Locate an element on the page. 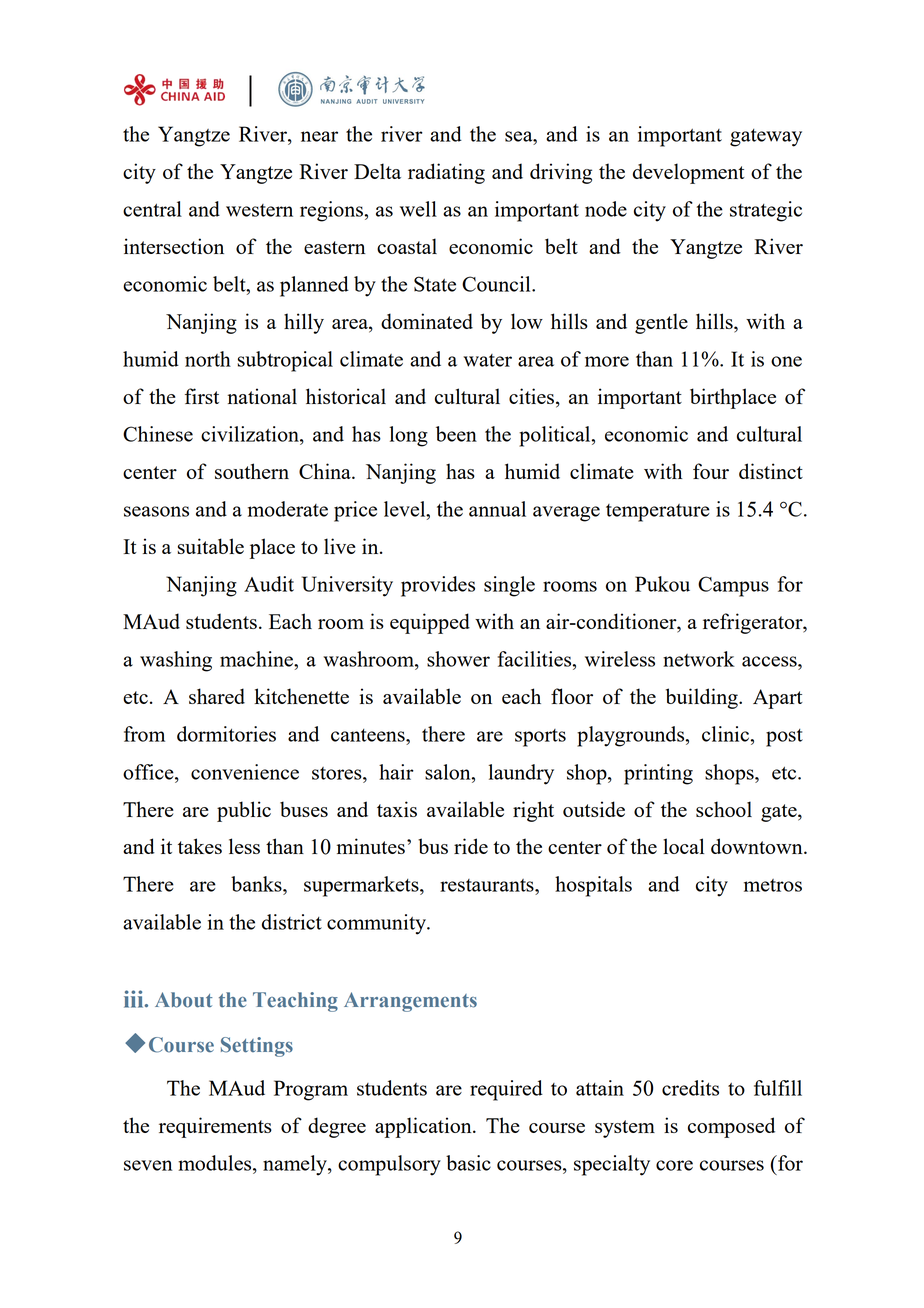 This image has width=924, height=1308. development is located at coordinates (689, 173).
